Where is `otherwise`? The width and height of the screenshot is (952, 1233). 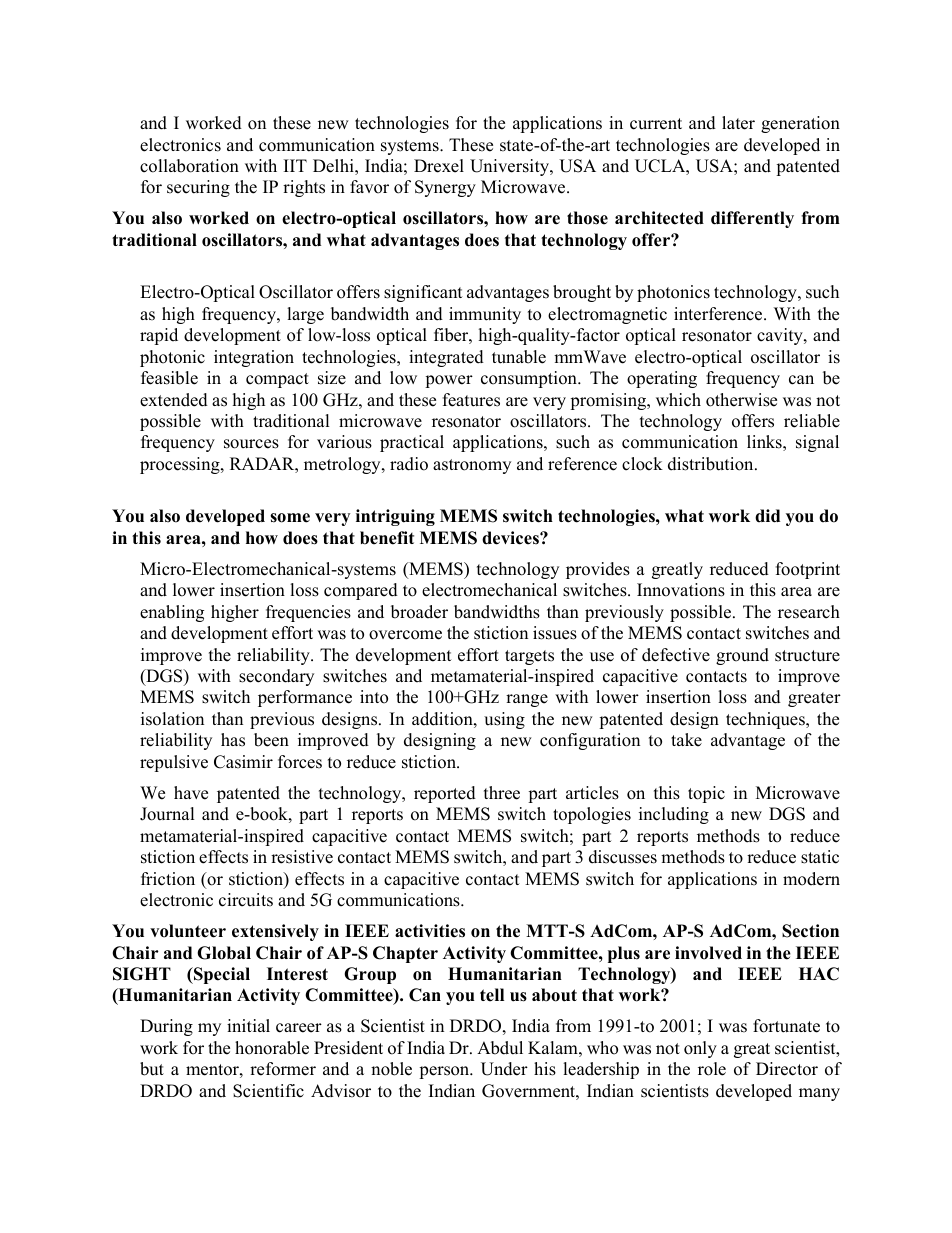
otherwise is located at coordinates (741, 400).
